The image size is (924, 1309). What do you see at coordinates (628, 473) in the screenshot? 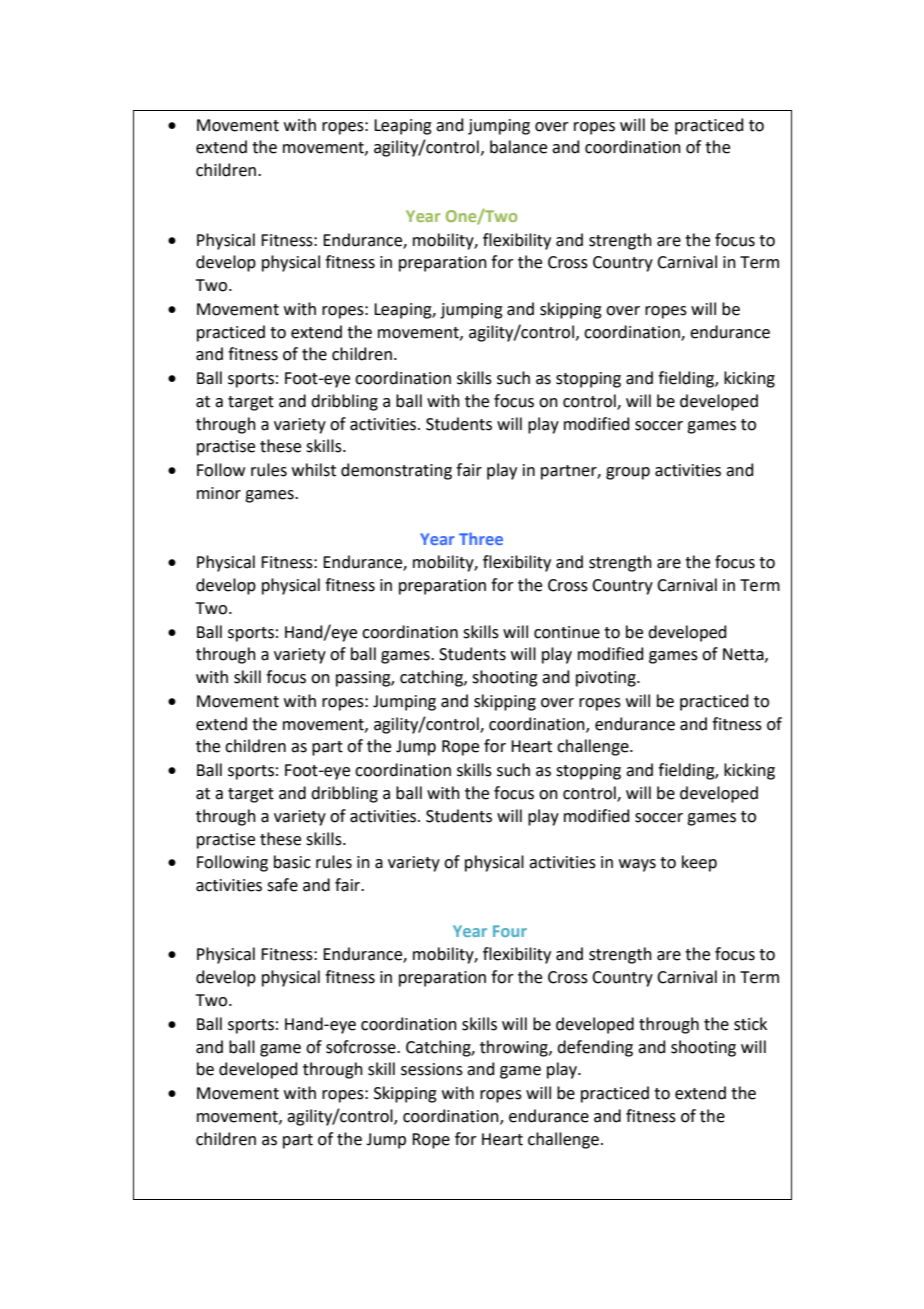
I see `group` at bounding box center [628, 473].
